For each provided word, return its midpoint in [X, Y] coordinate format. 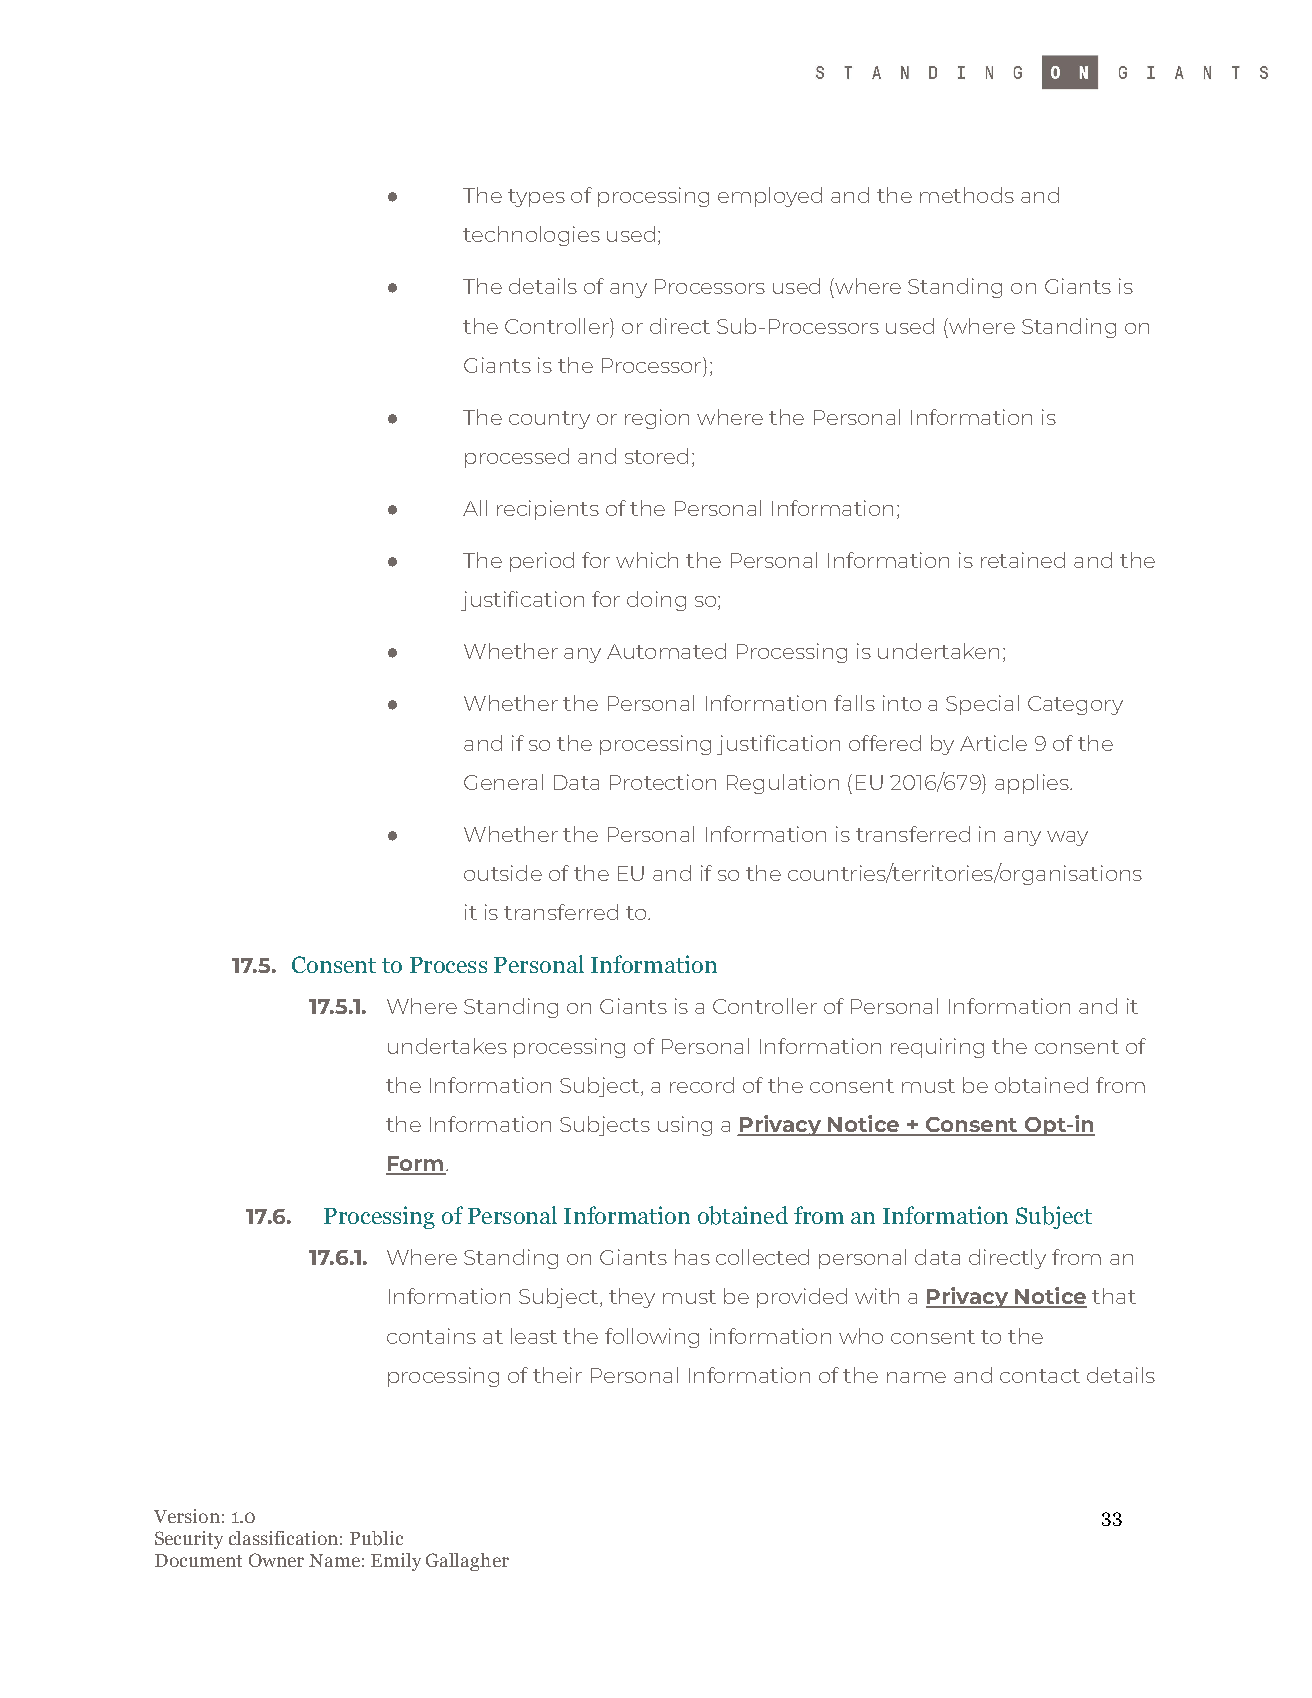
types [536, 198]
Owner [276, 1560]
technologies [531, 236]
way [1067, 838]
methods [967, 195]
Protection [663, 782]
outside [503, 873]
